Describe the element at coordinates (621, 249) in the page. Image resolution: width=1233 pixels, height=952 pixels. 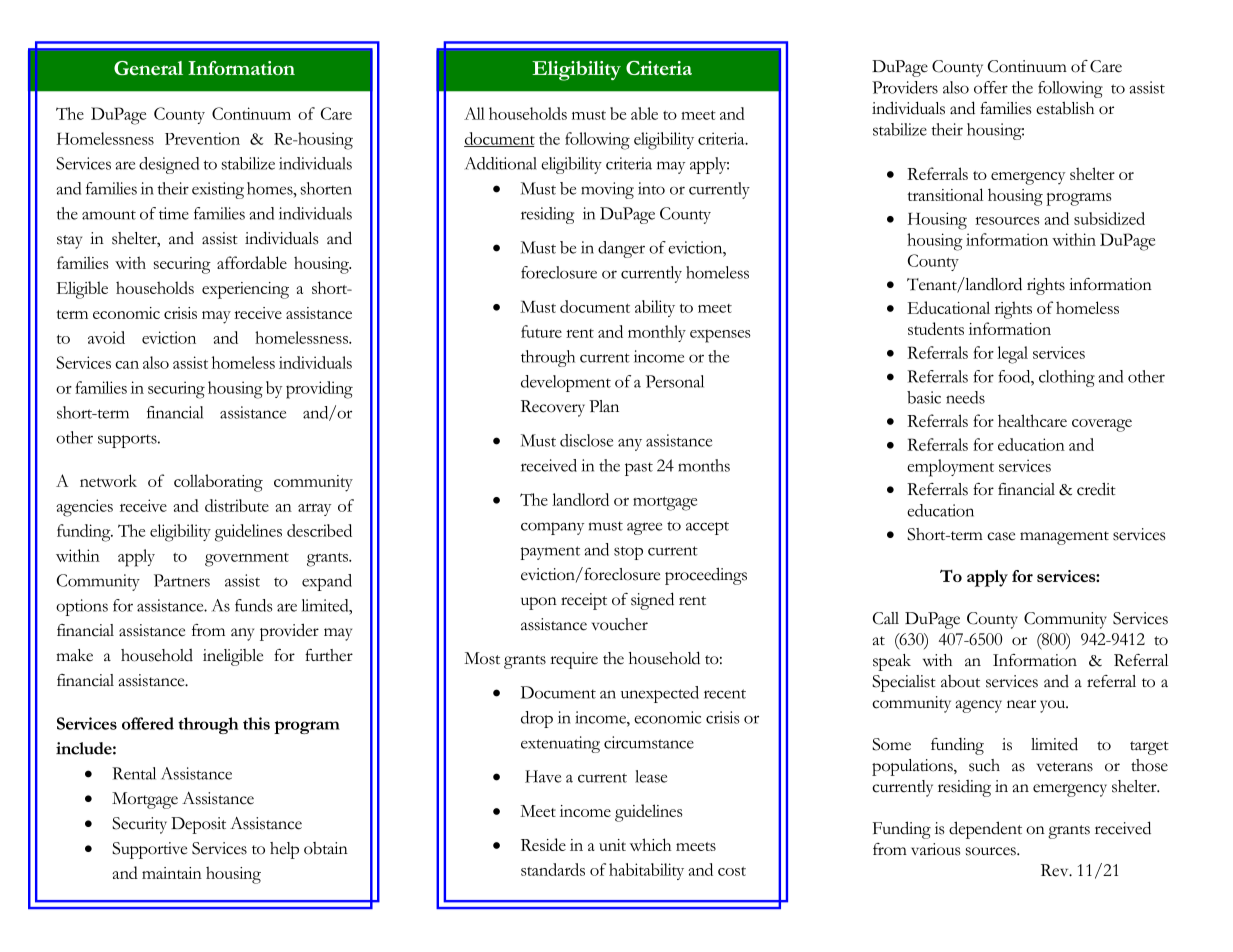
I see `danger` at that location.
